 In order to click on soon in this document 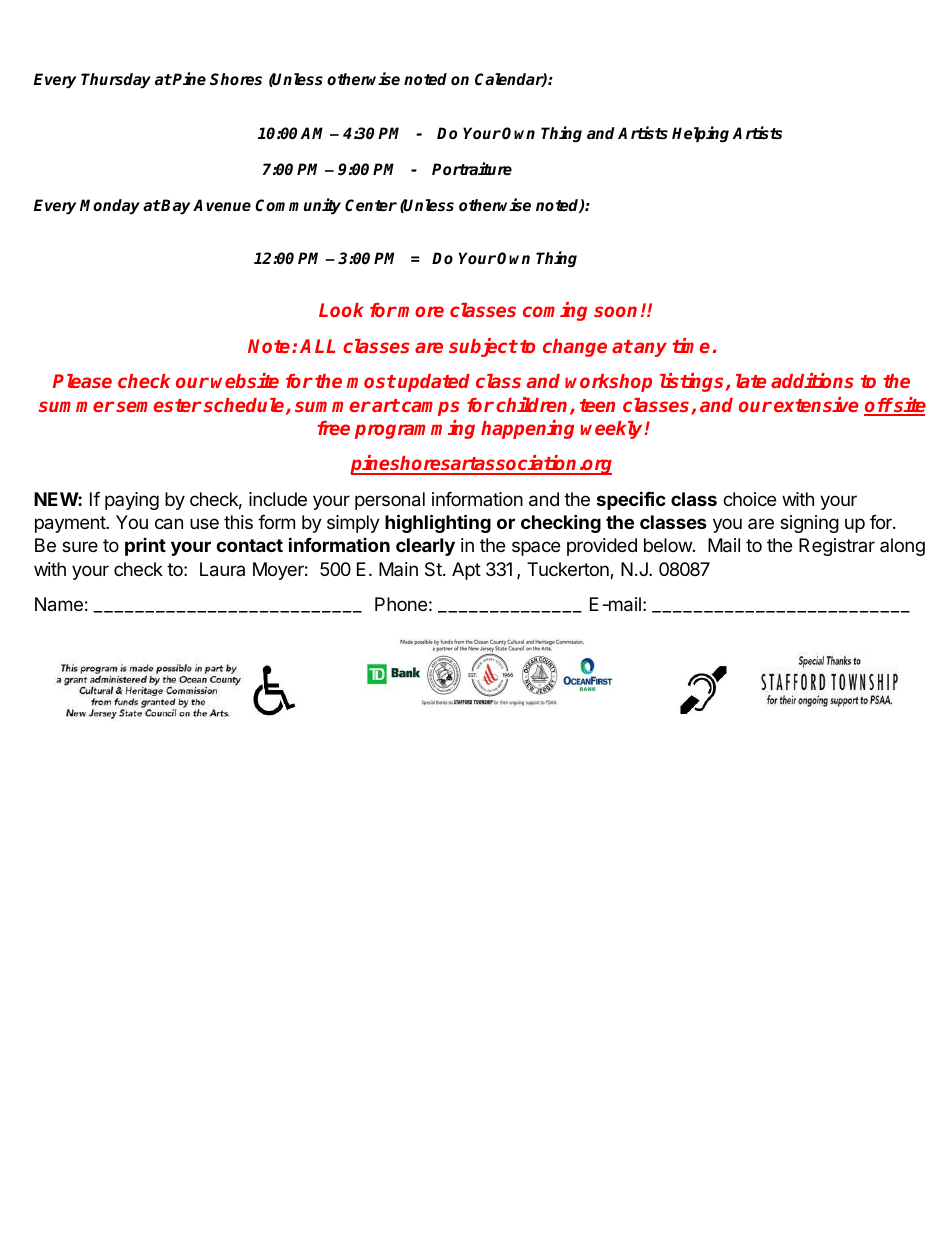, I will do `click(615, 311)`.
